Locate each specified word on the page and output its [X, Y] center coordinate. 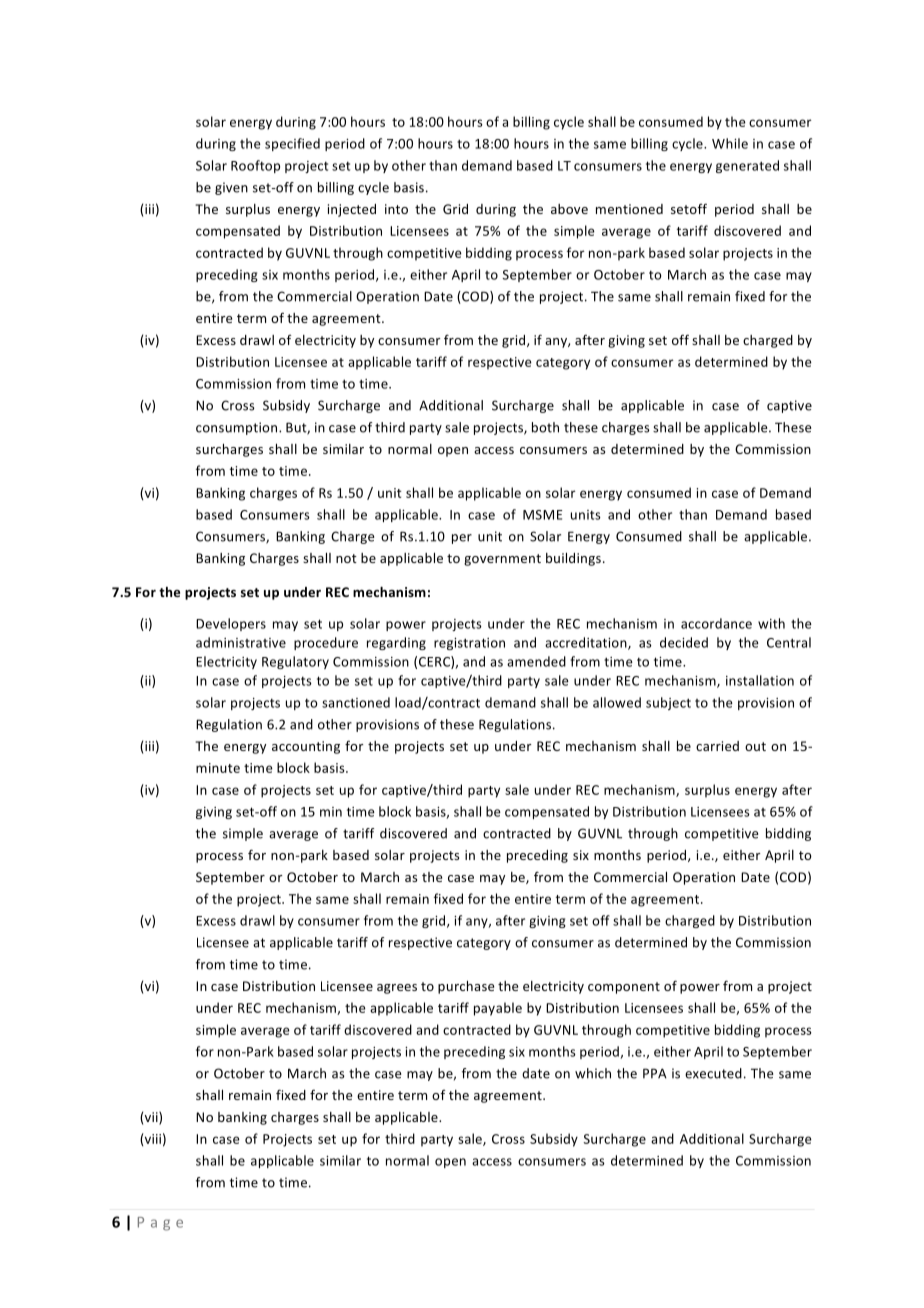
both [545, 427]
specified [292, 144]
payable [498, 1009]
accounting [306, 747]
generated [747, 166]
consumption [238, 428]
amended [536, 661]
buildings [573, 559]
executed [713, 1073]
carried [717, 746]
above [569, 209]
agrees [397, 989]
